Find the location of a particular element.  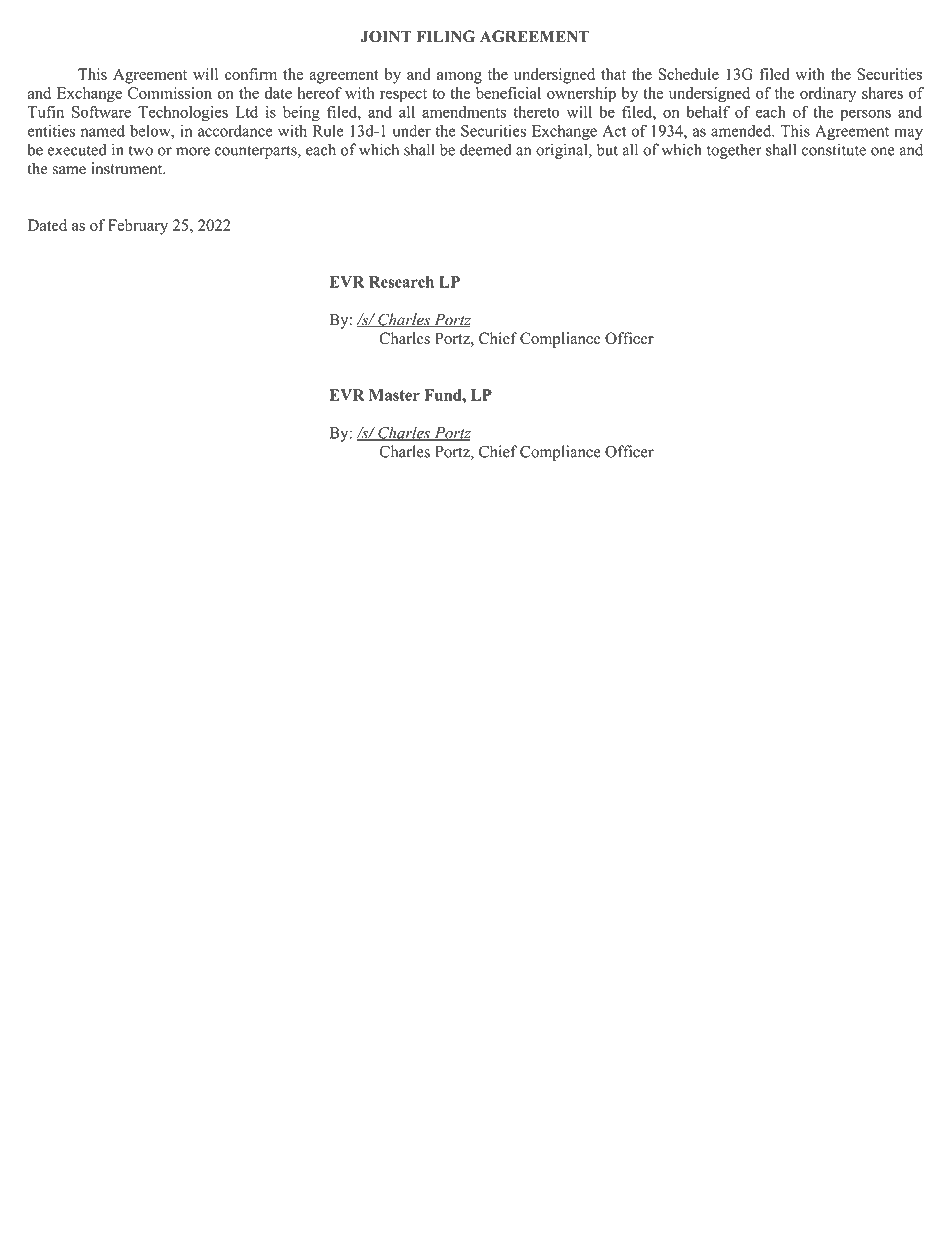

deemed is located at coordinates (486, 149).
